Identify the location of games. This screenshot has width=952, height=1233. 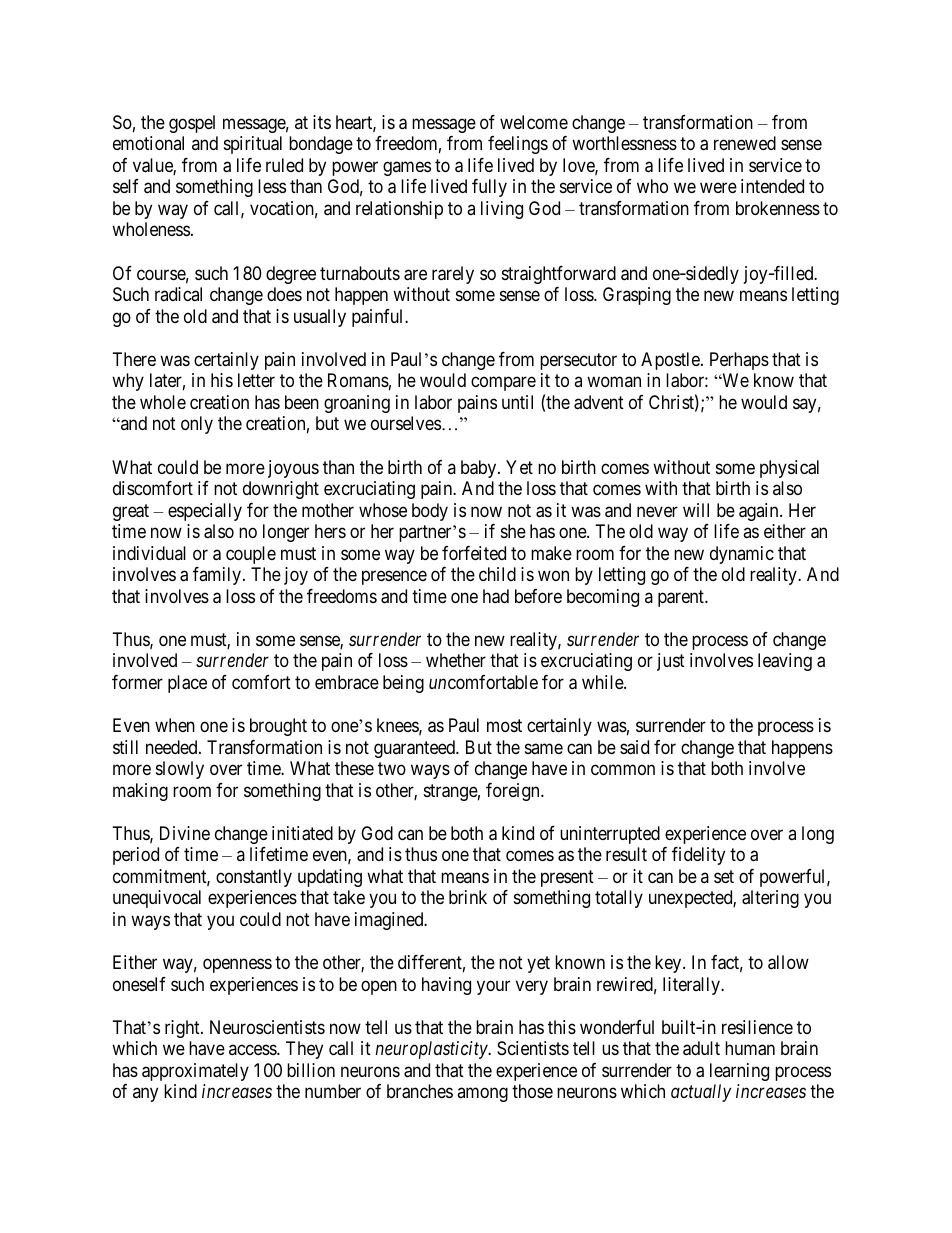
(407, 168).
